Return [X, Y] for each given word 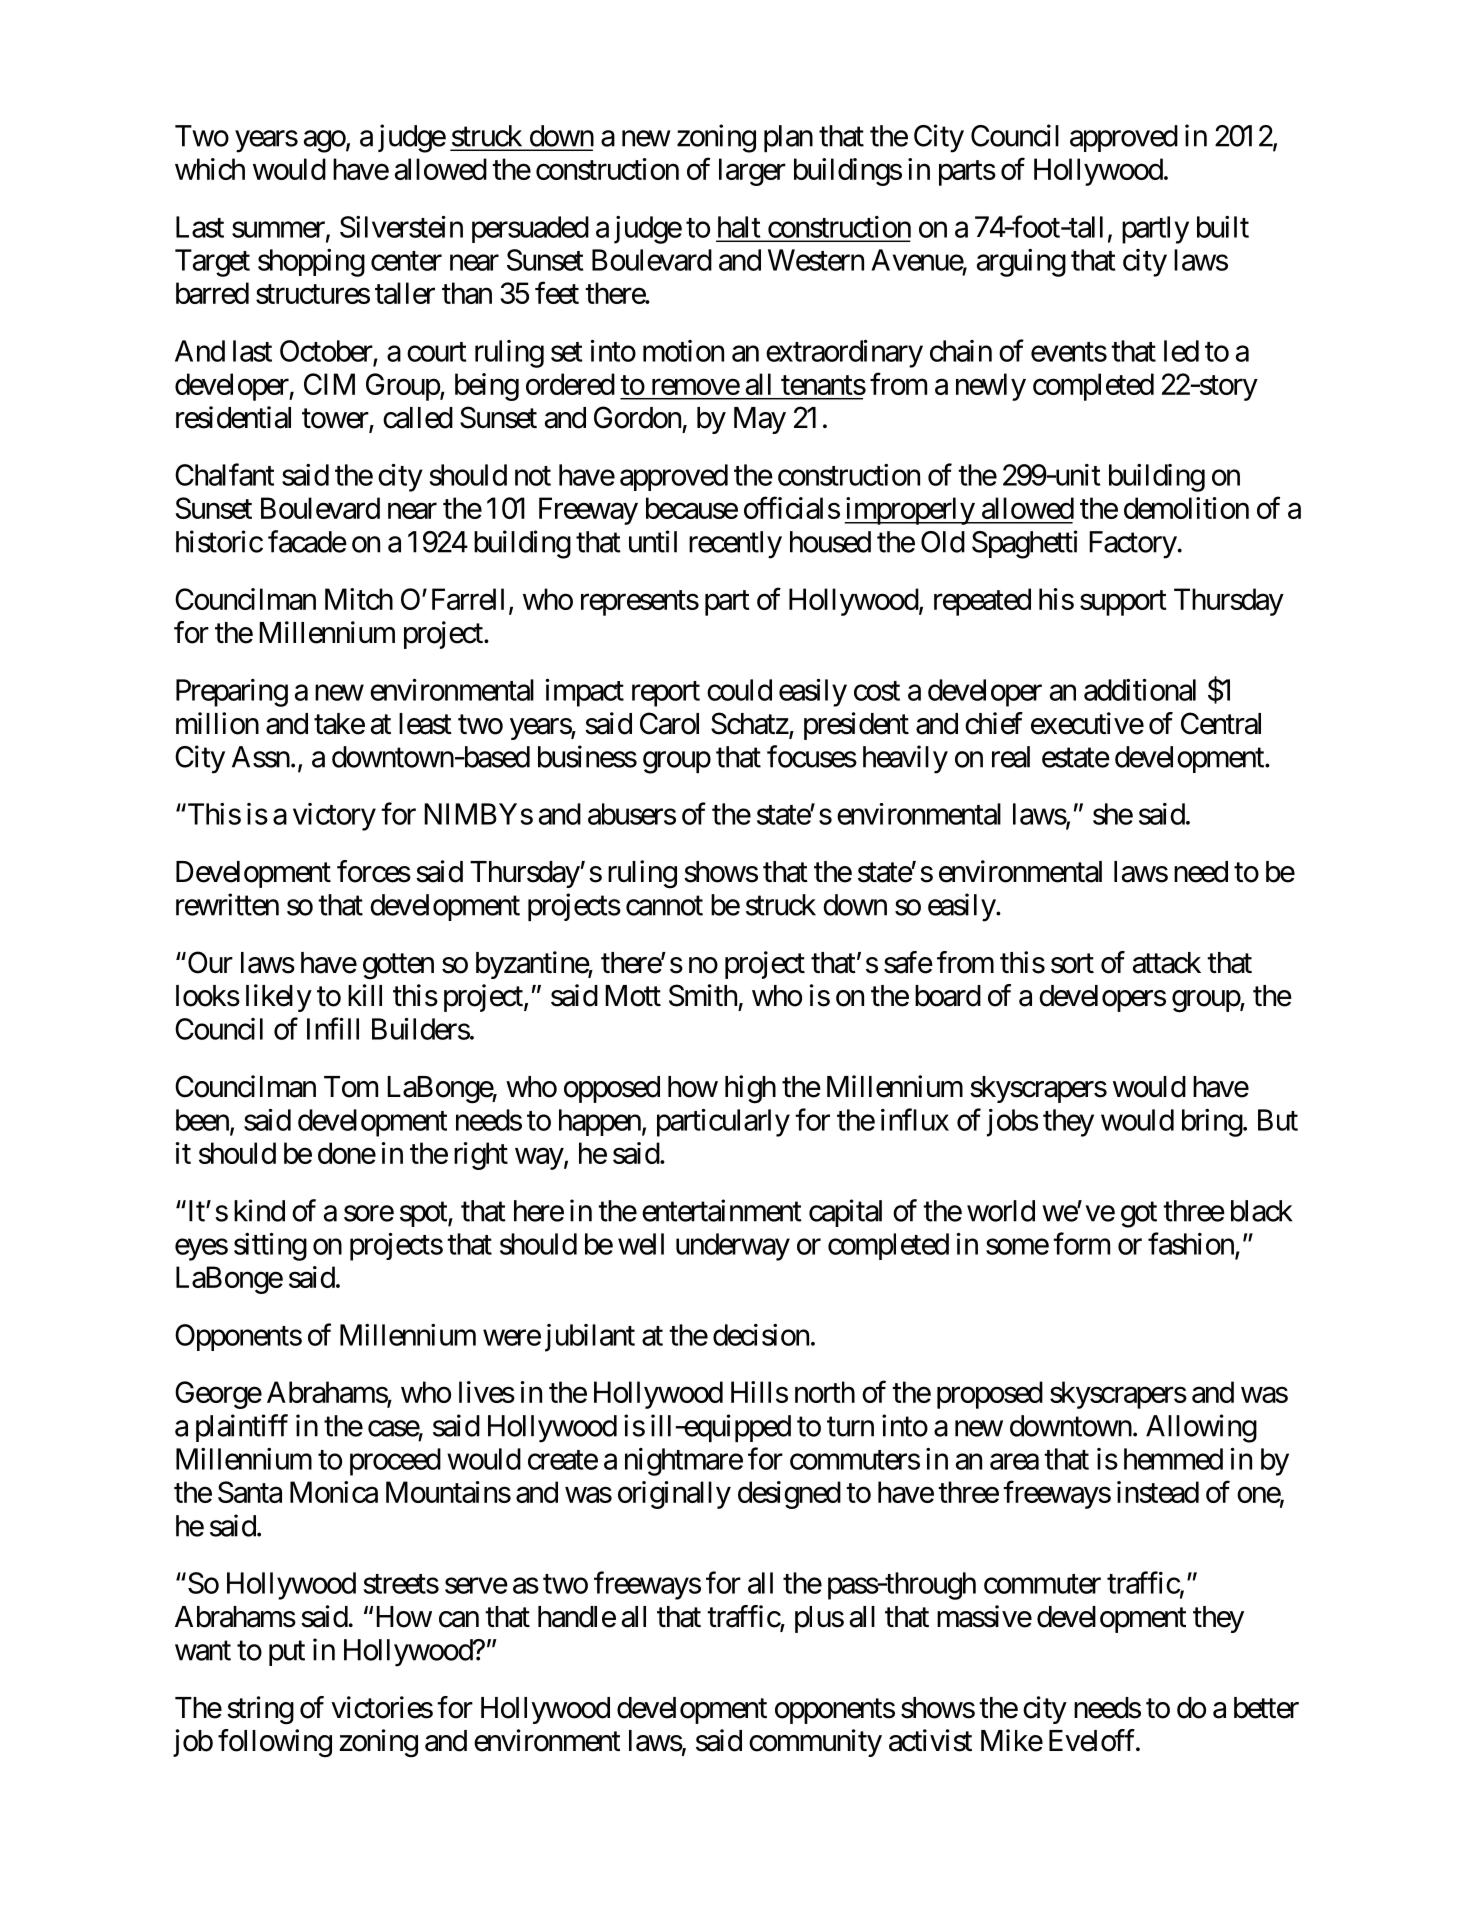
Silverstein [401, 227]
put [287, 1653]
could [739, 690]
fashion [1191, 1243]
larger [752, 172]
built [1223, 227]
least [425, 724]
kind [259, 1210]
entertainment [722, 1210]
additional [1140, 690]
